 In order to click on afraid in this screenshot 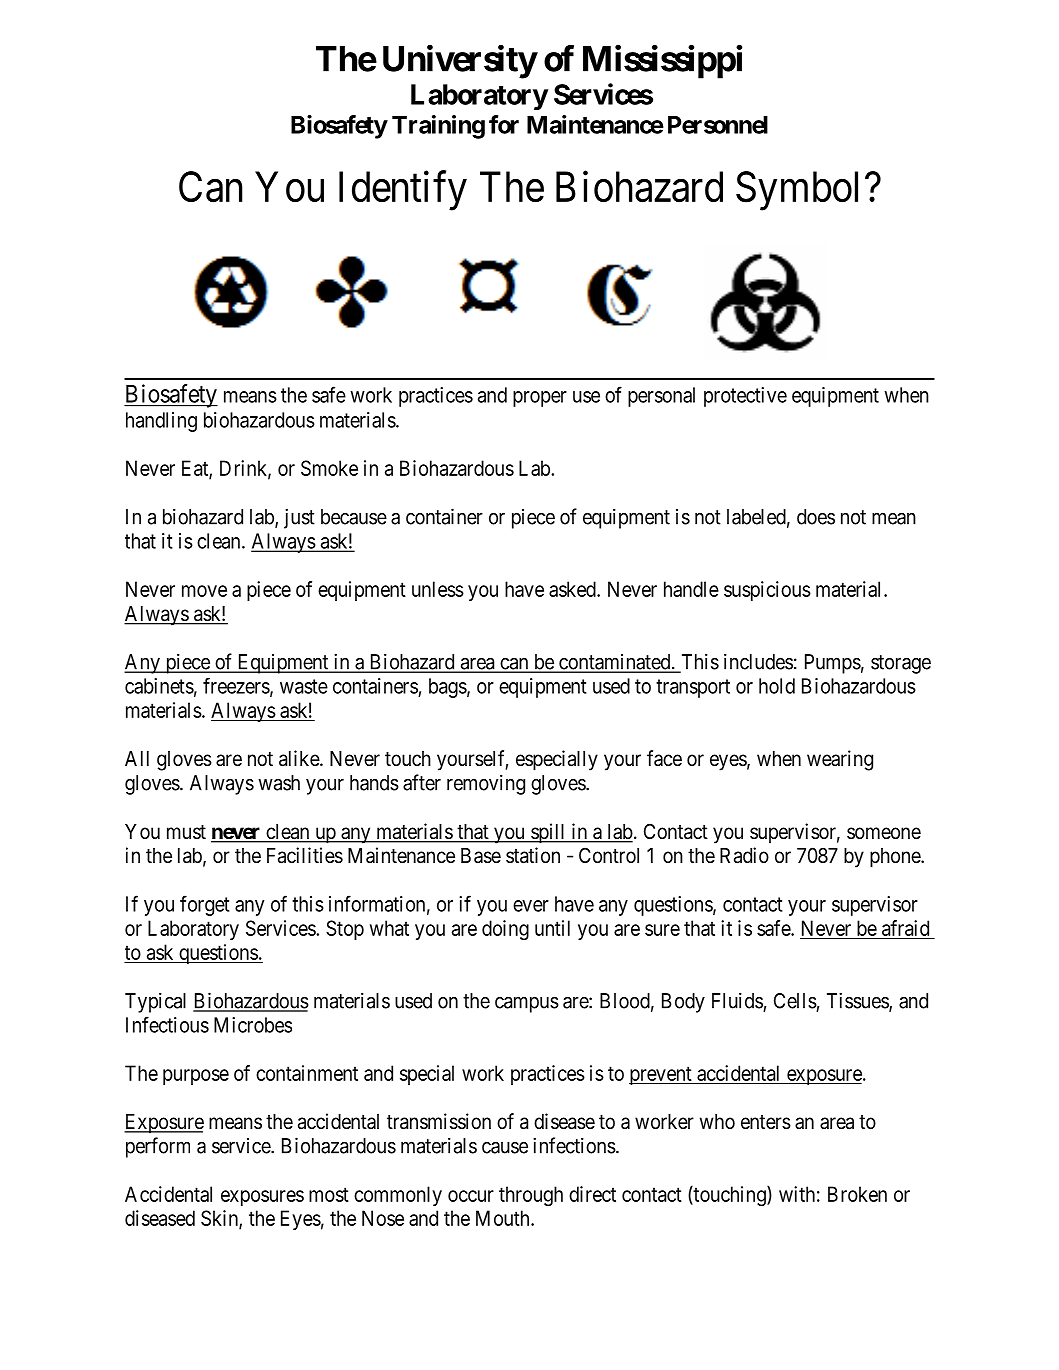, I will do `click(905, 928)`.
